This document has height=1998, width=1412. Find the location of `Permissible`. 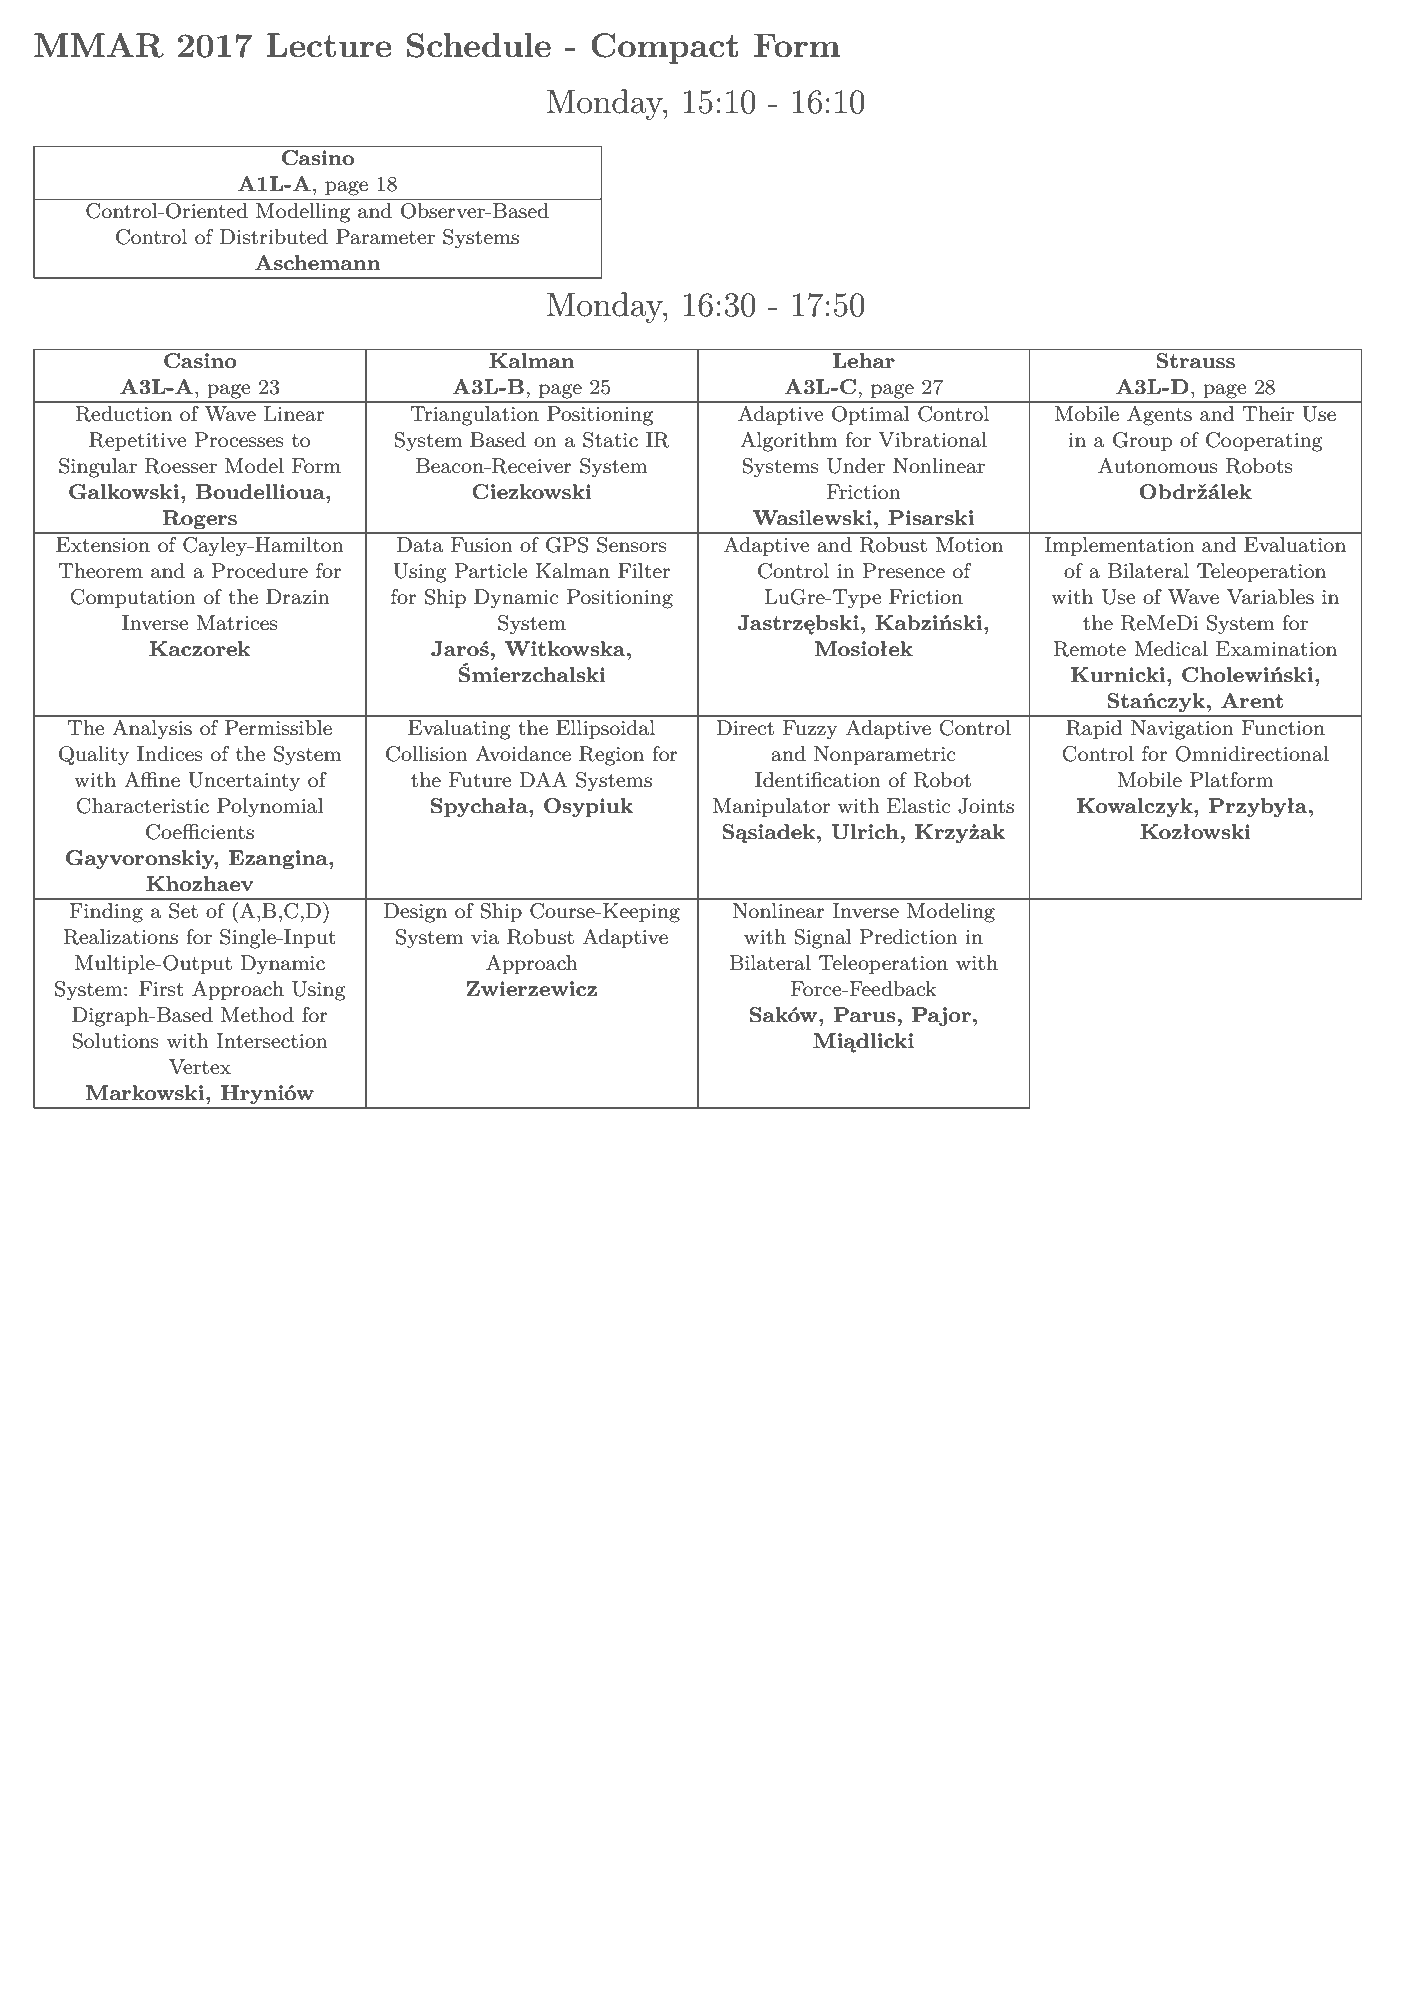

Permissible is located at coordinates (278, 728).
